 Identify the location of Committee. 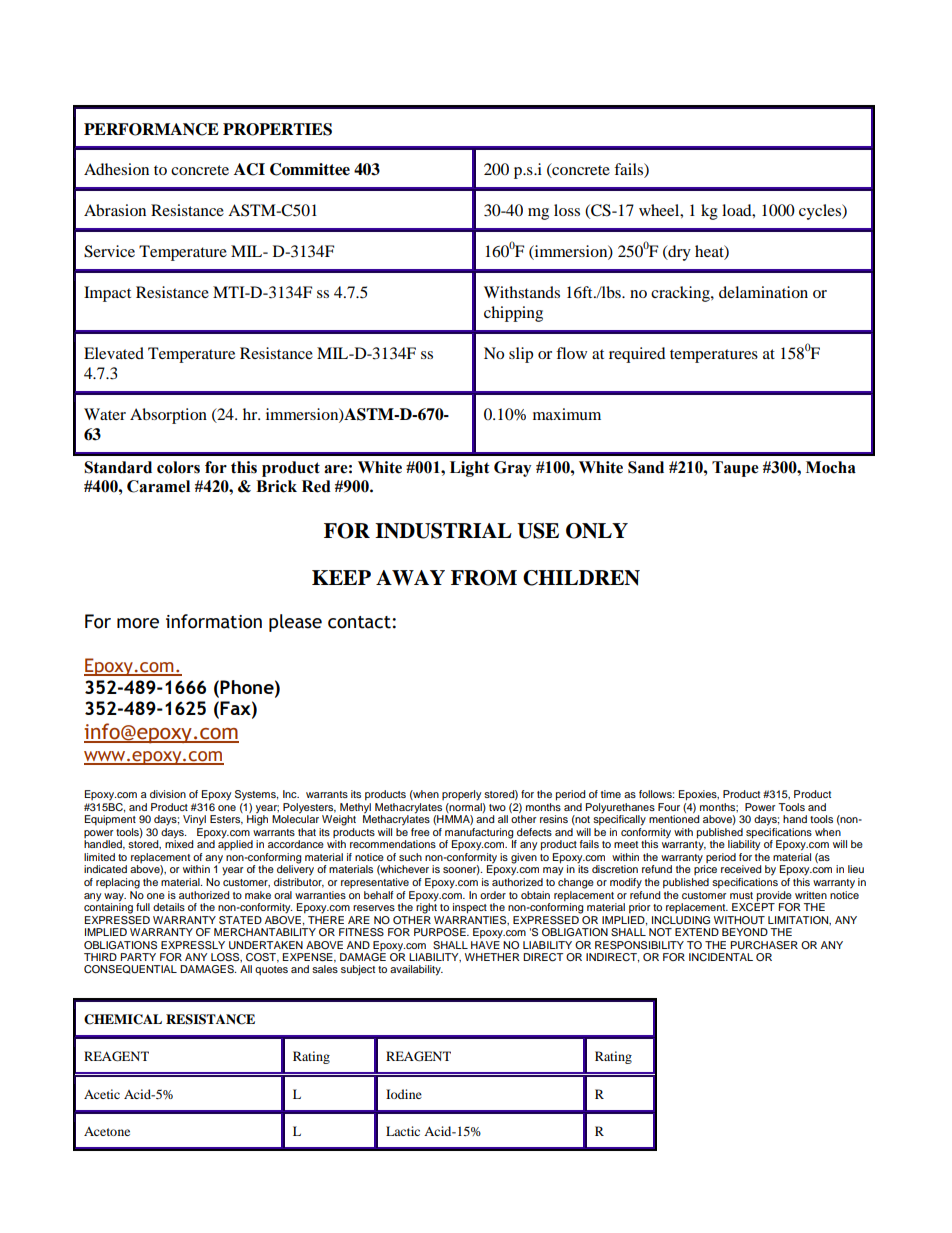
(310, 169).
